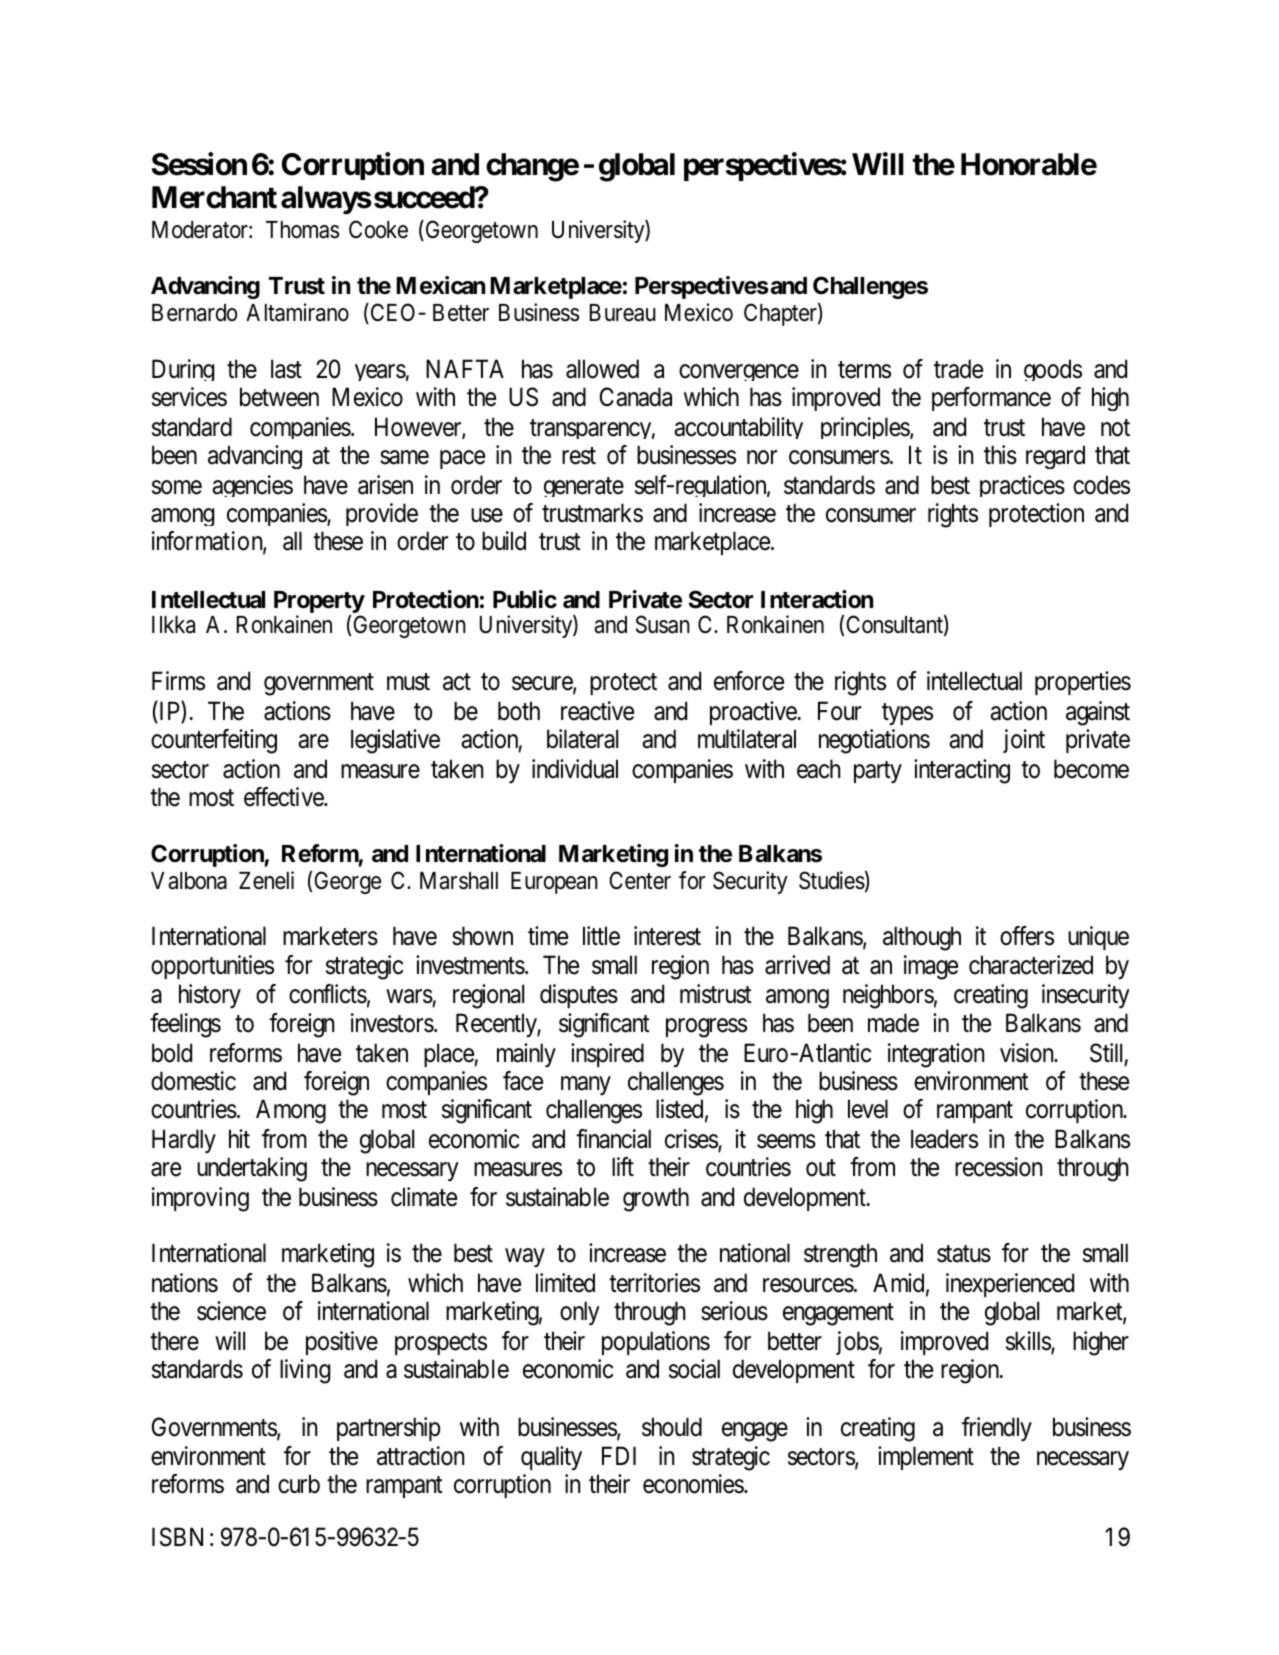 This page has height=1655, width=1279. Describe the element at coordinates (694, 1484) in the page. I see `economies` at that location.
